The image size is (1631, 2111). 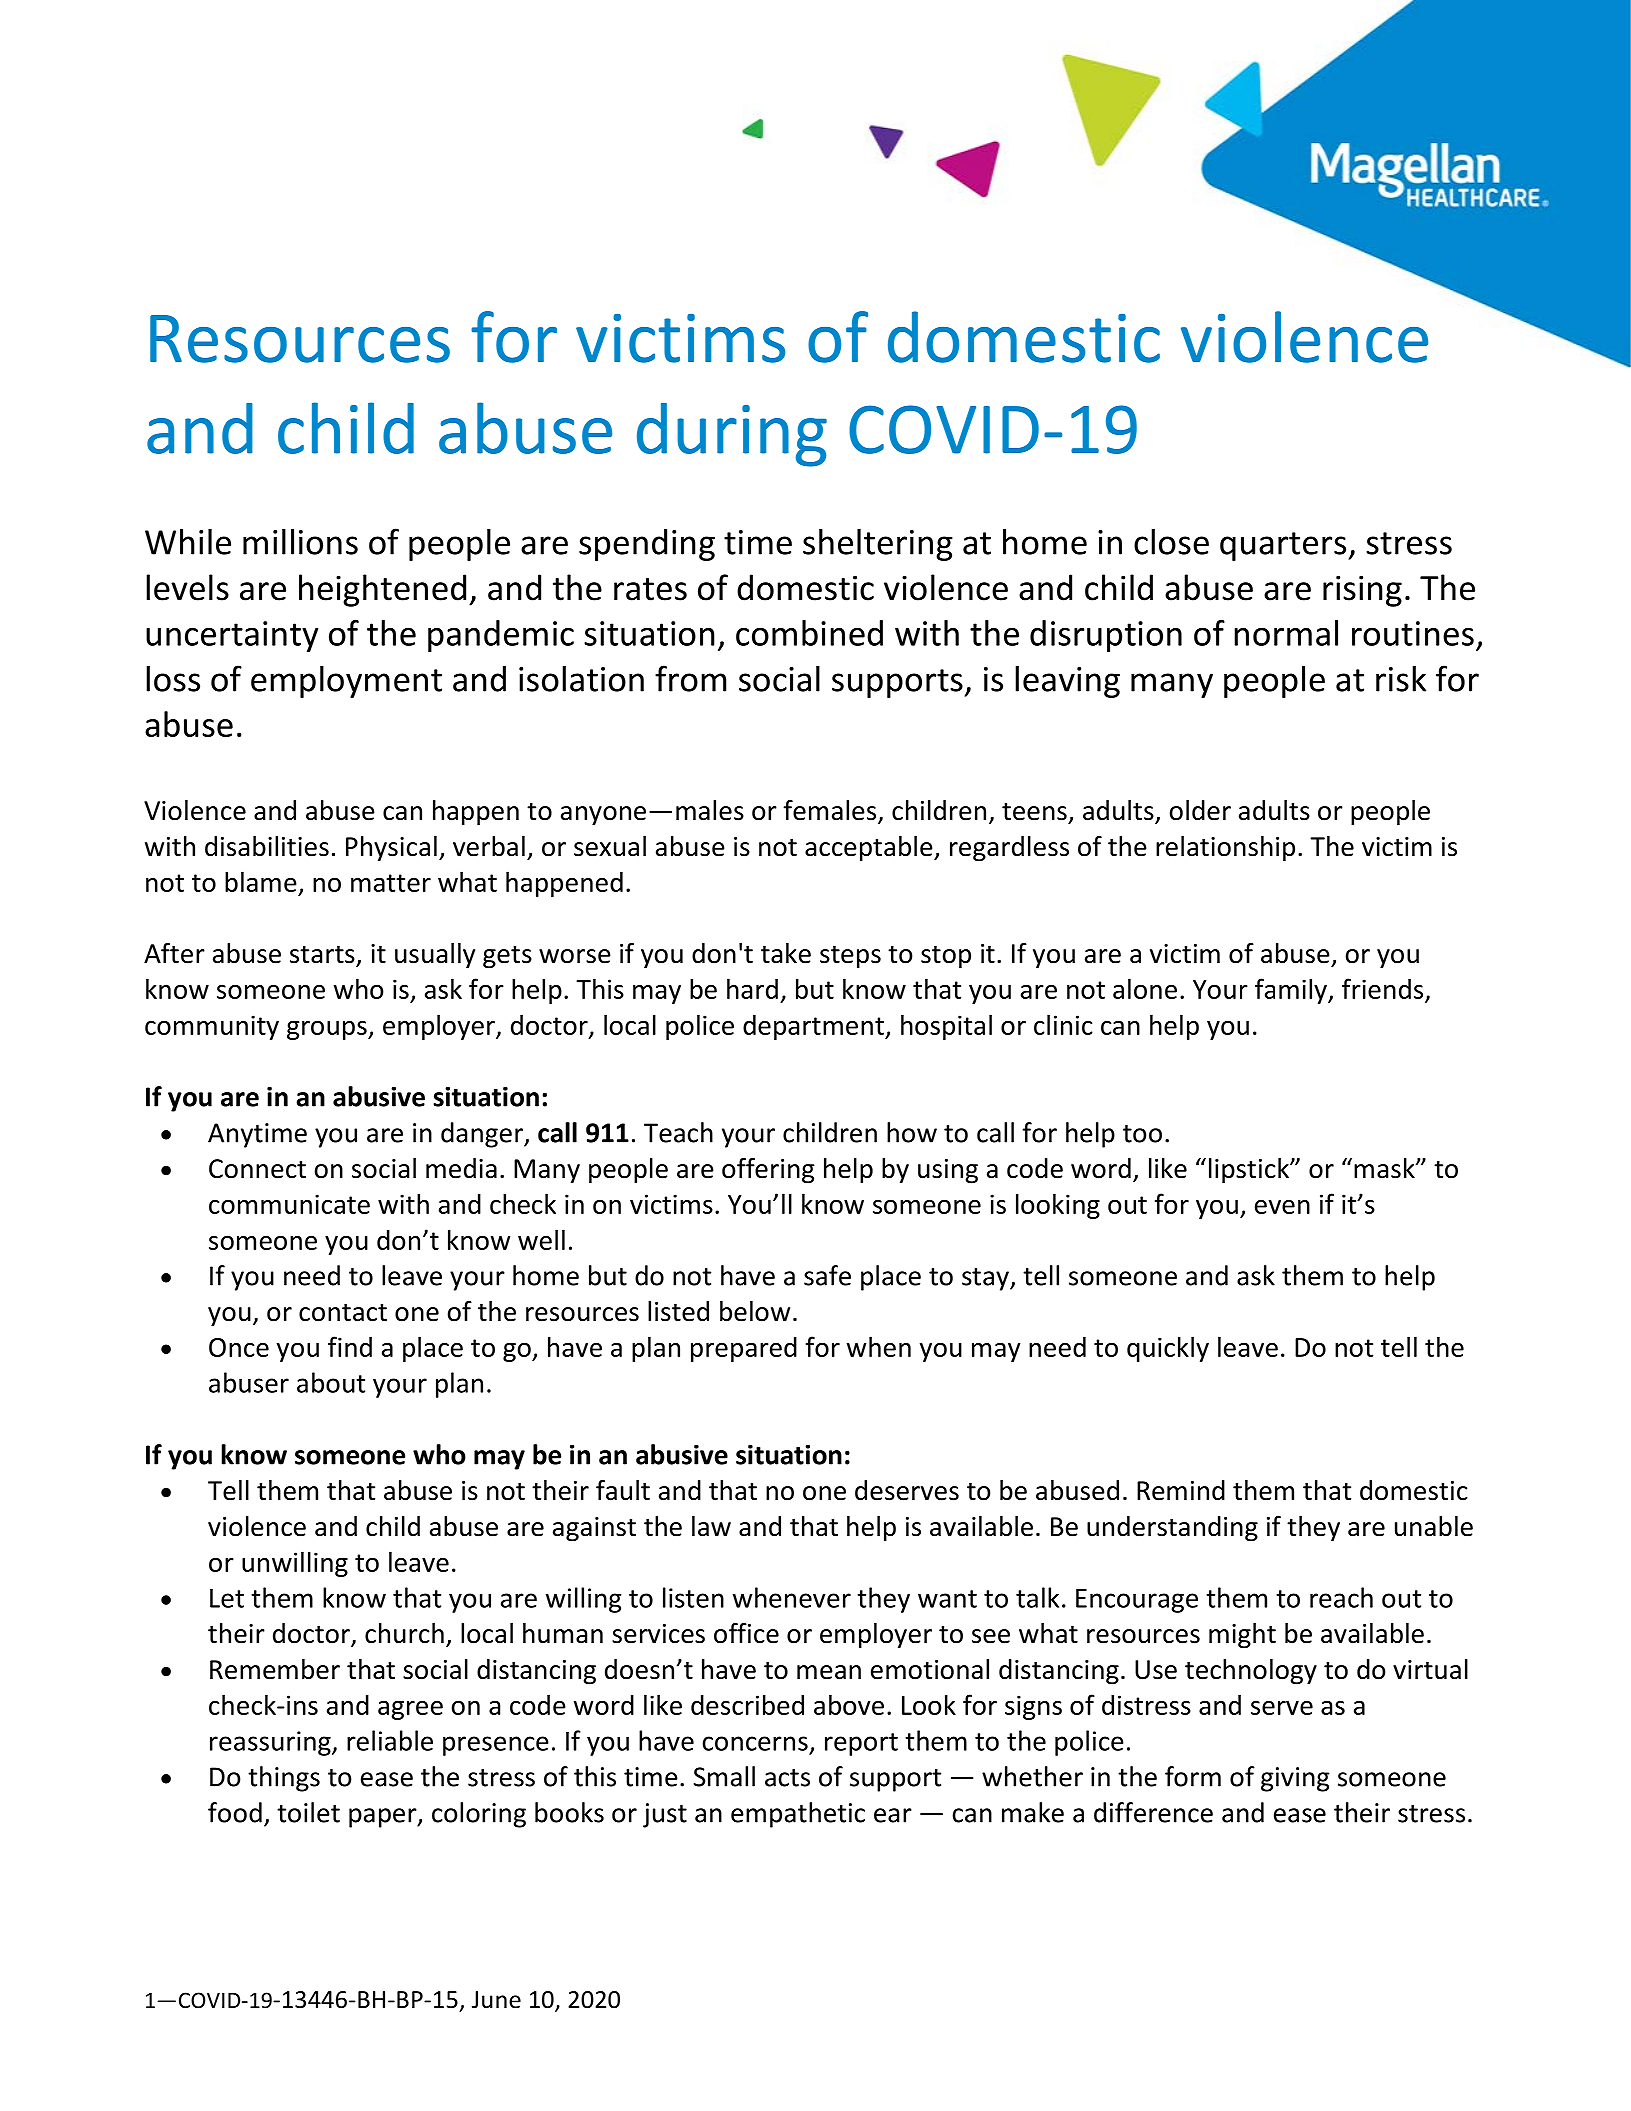 I want to click on communicate, so click(x=289, y=1204).
